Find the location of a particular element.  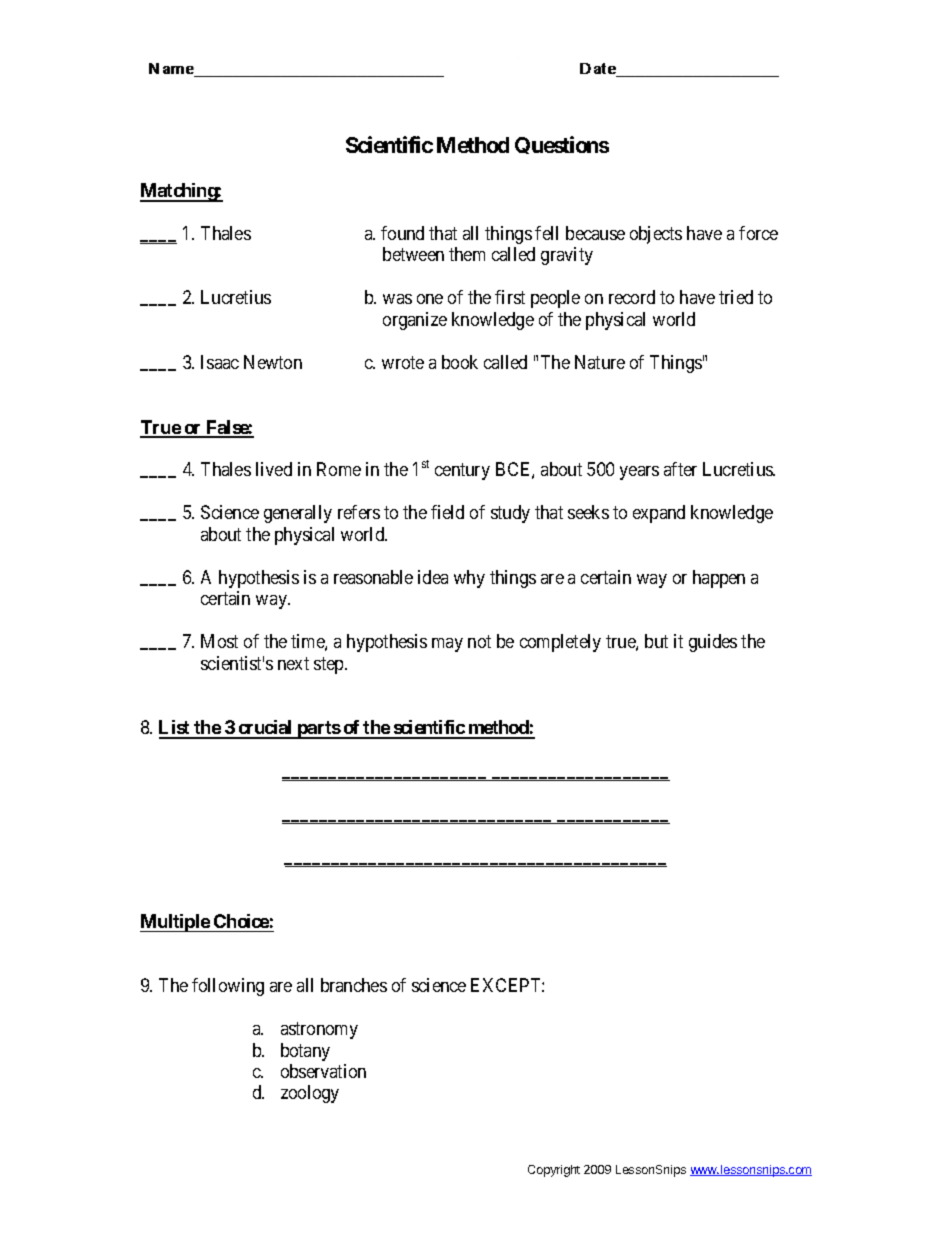

Choice is located at coordinates (241, 921).
